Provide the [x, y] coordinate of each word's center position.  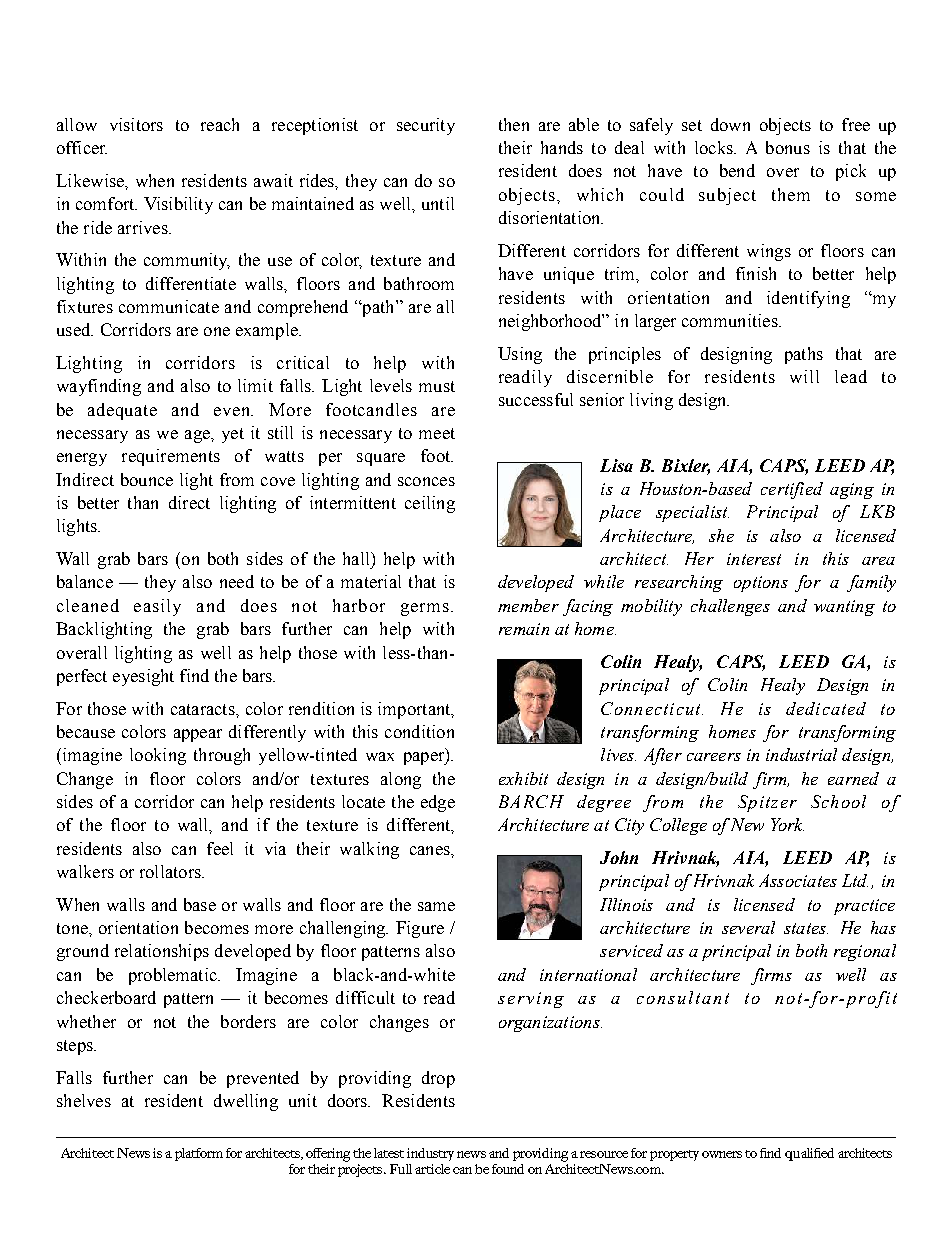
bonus [788, 147]
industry [430, 1154]
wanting [844, 608]
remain [524, 629]
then [514, 124]
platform [199, 1154]
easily [157, 607]
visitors [136, 124]
